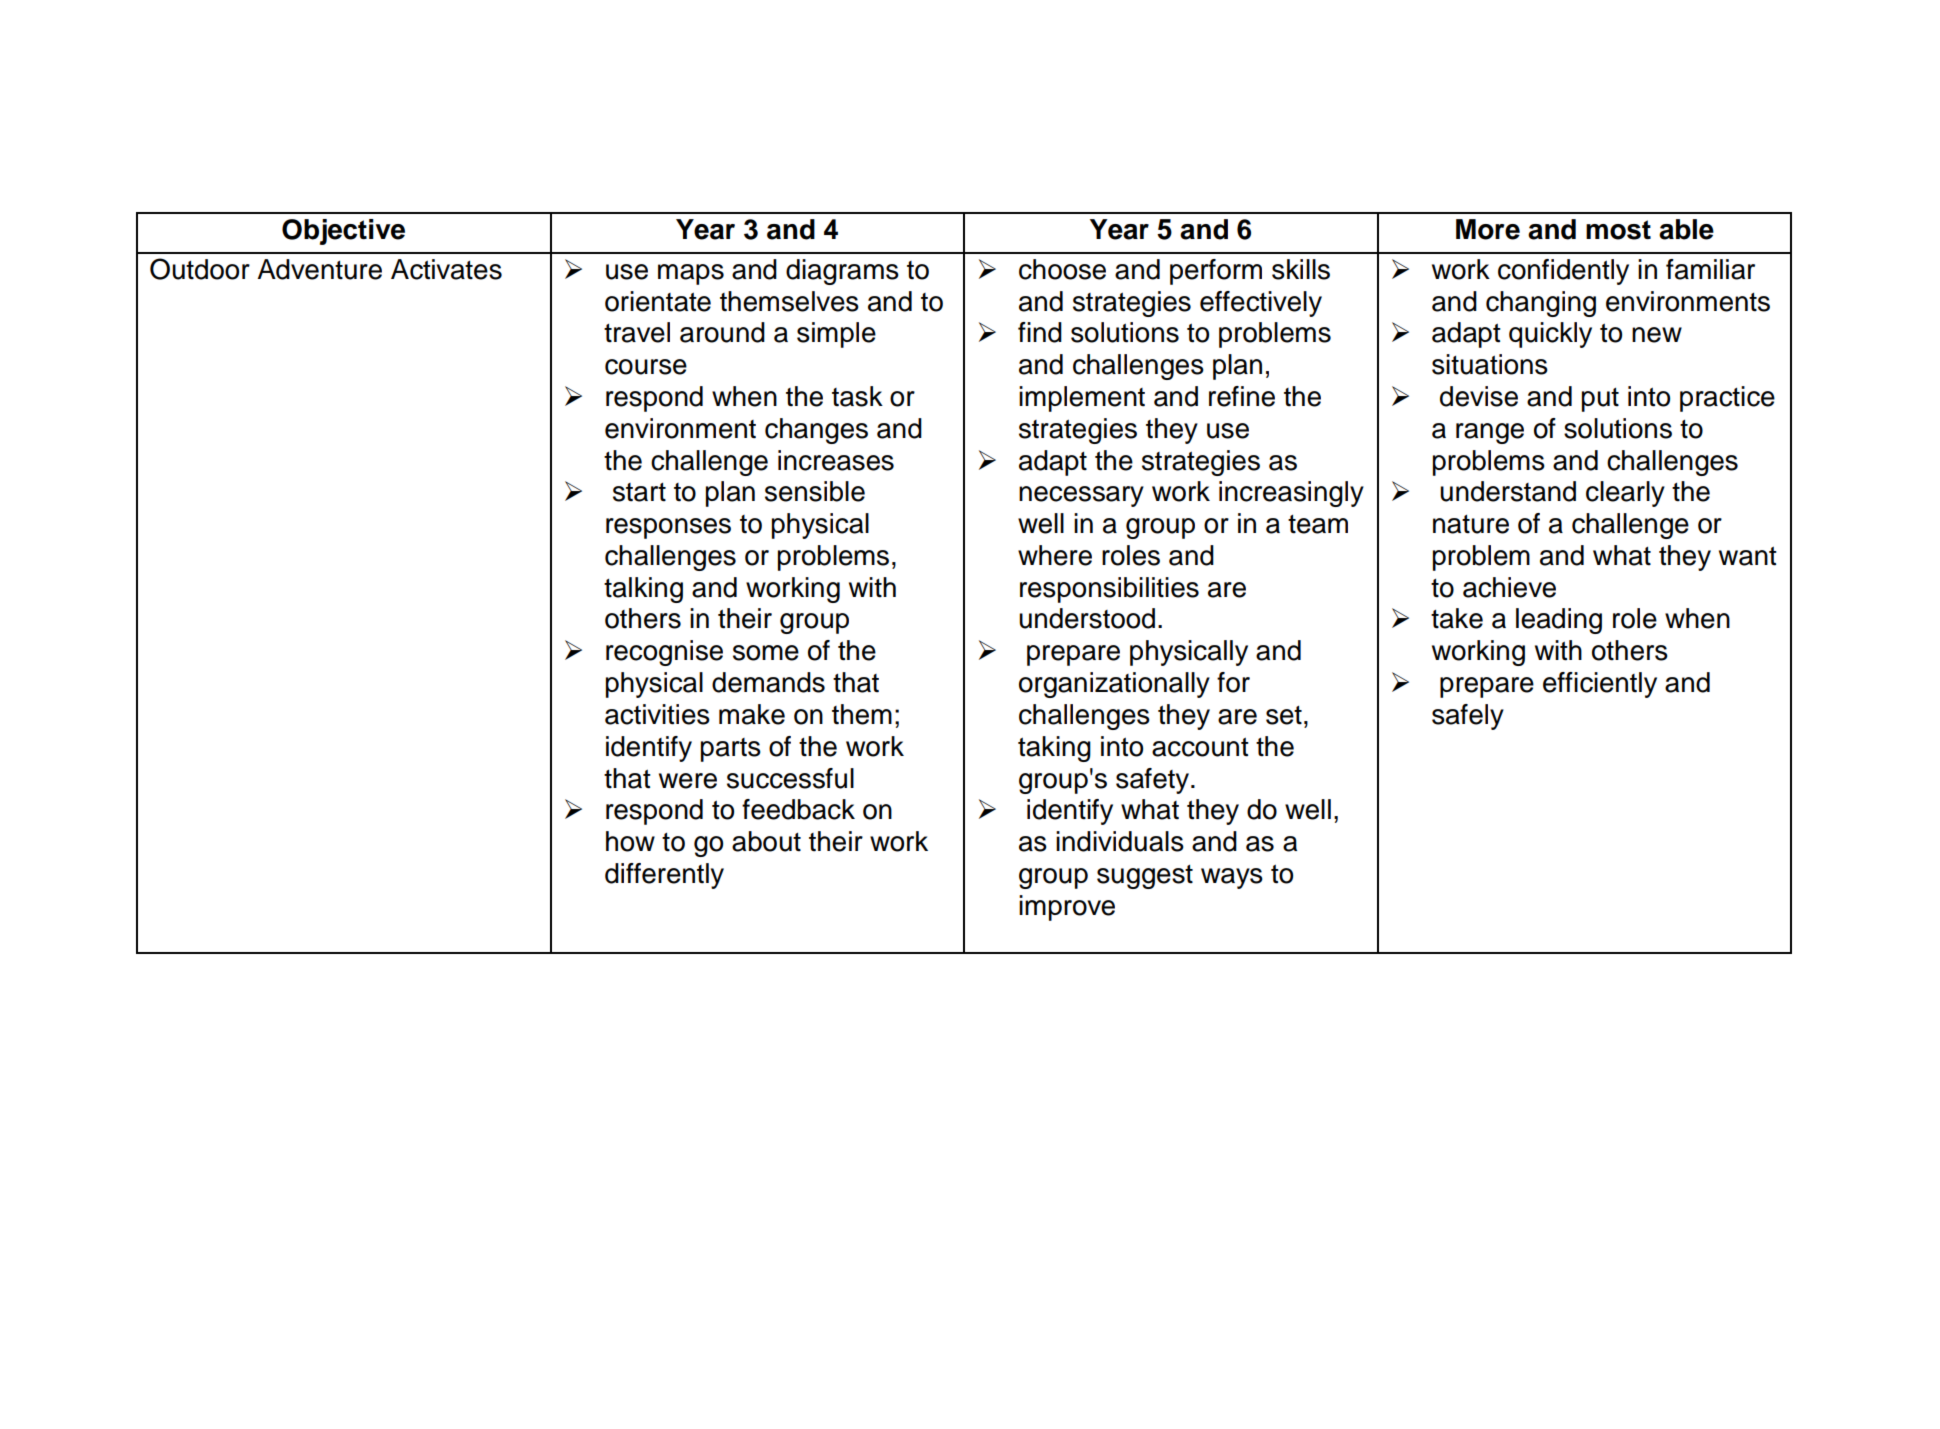 Image resolution: width=1940 pixels, height=1429 pixels. What do you see at coordinates (643, 590) in the screenshot?
I see `talking` at bounding box center [643, 590].
